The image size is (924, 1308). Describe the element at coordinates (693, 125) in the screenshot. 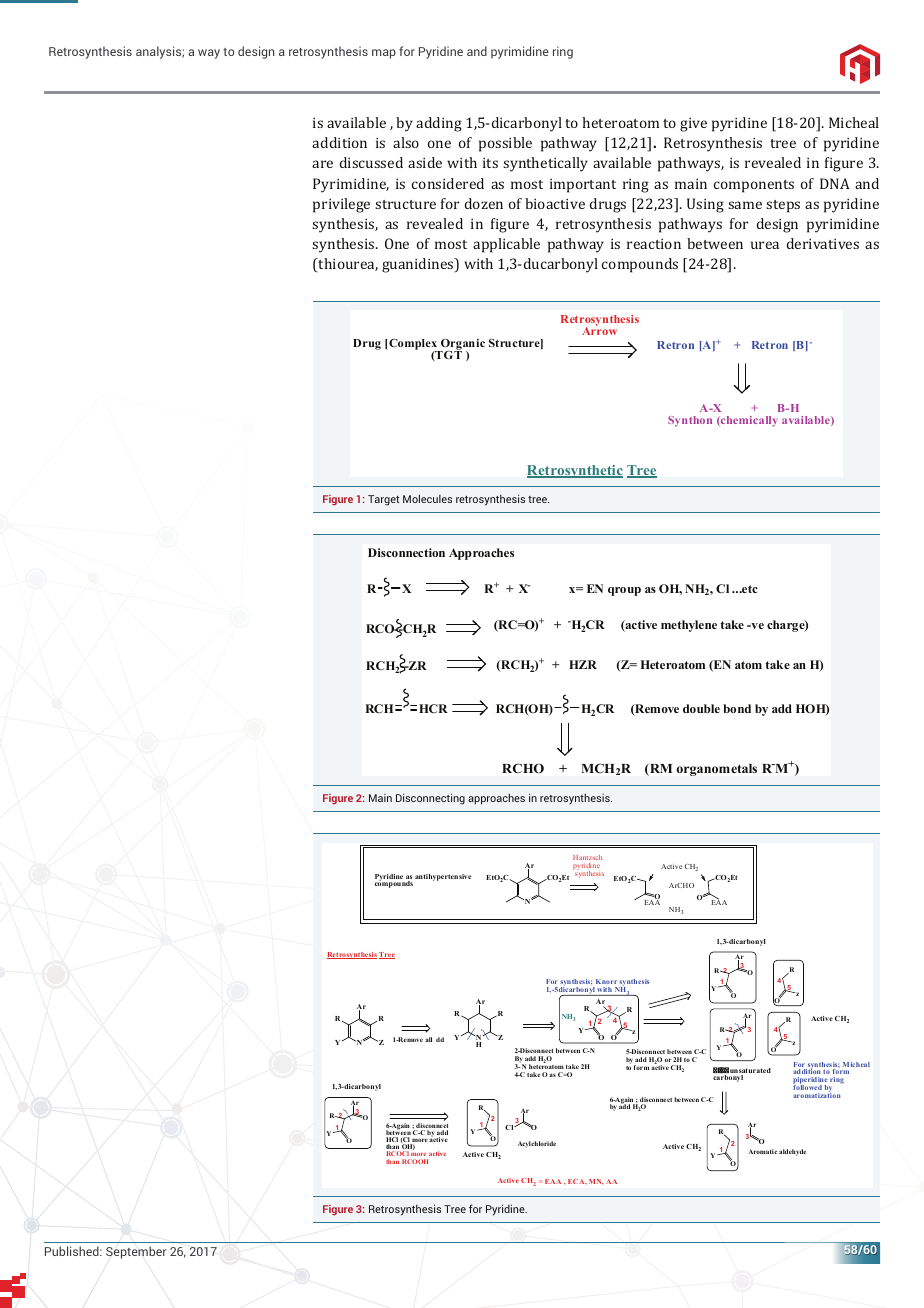

I see `give` at that location.
